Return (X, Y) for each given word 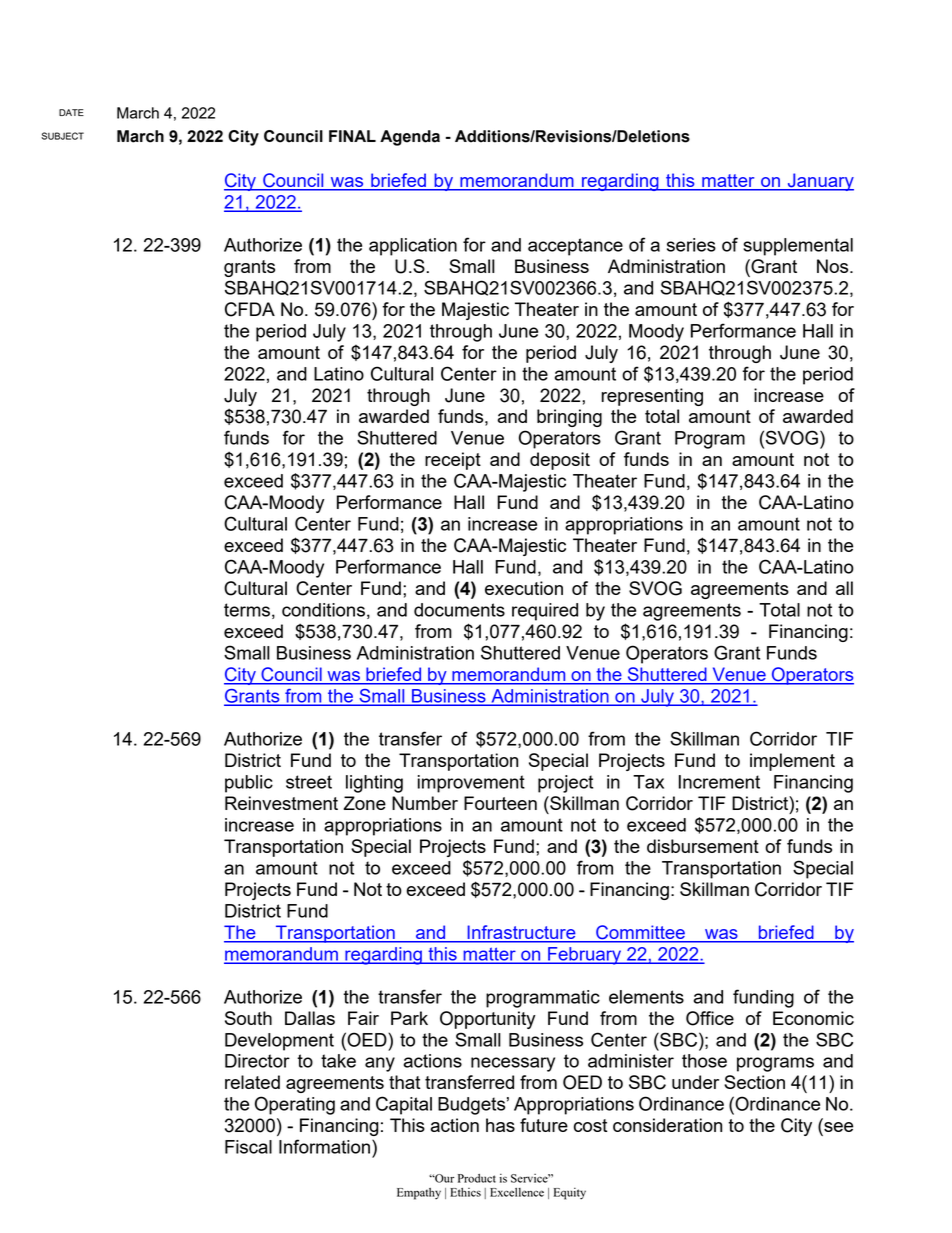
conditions (323, 610)
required (545, 612)
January (819, 182)
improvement (471, 784)
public (249, 784)
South (248, 1018)
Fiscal (248, 1147)
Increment (719, 782)
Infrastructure (521, 933)
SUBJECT (62, 136)
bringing (569, 418)
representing (652, 397)
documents (459, 610)
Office (710, 1018)
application (413, 247)
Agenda (410, 138)
